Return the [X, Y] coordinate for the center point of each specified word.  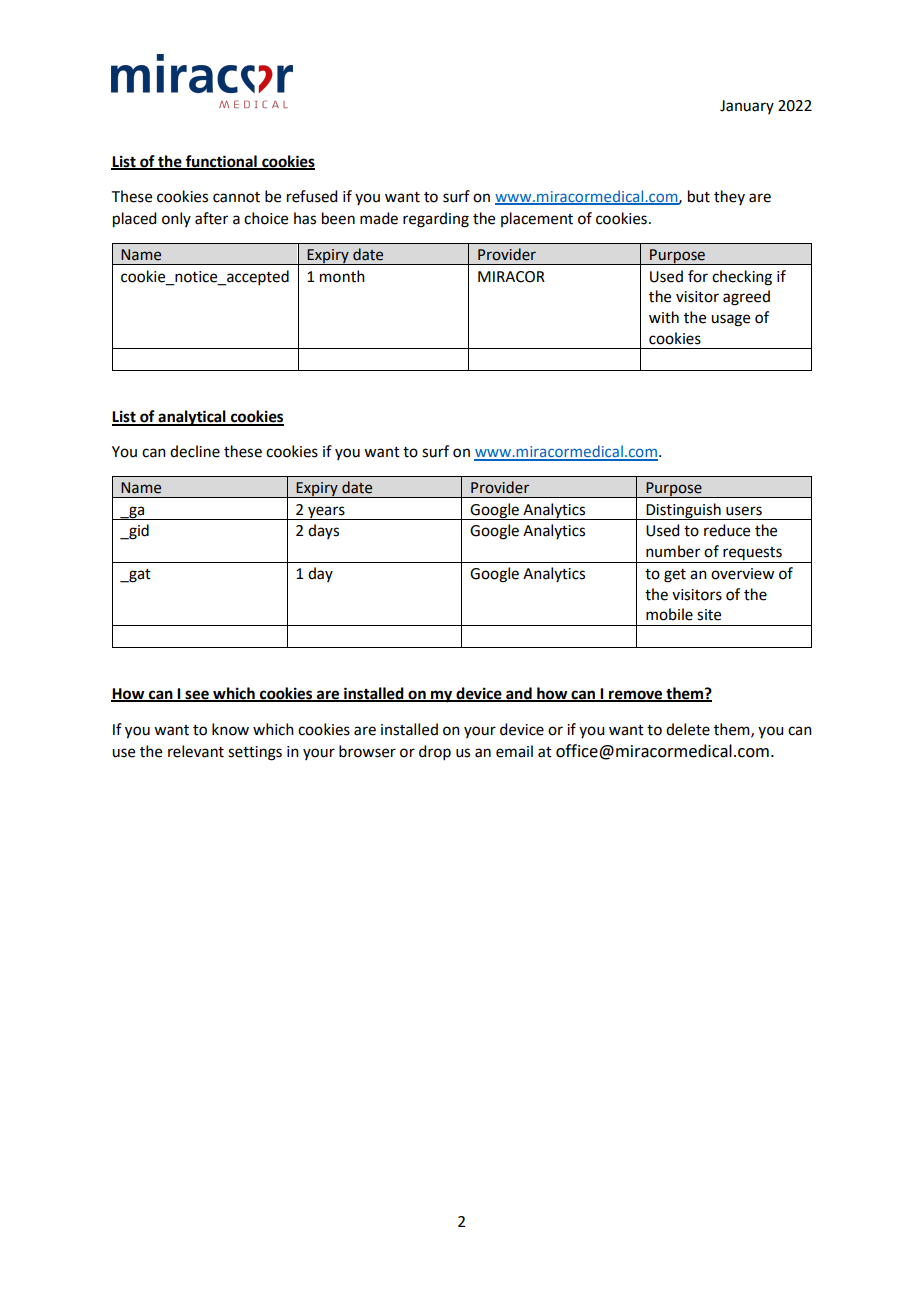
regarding [436, 220]
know [230, 729]
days [323, 531]
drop [435, 752]
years [326, 513]
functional [221, 162]
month [342, 276]
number [673, 551]
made [379, 218]
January [747, 107]
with [664, 317]
